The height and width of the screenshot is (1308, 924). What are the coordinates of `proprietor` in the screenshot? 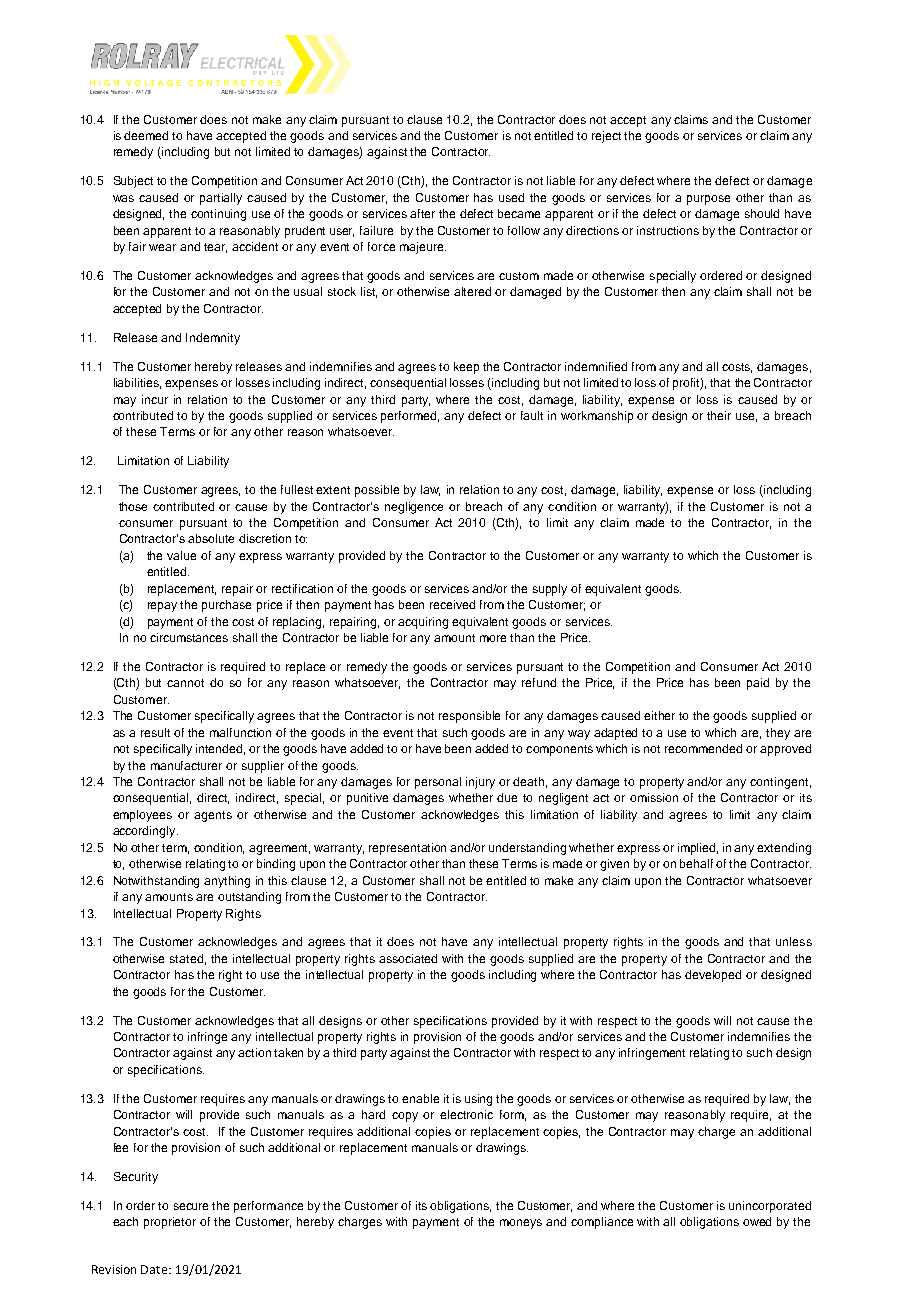 It's located at (170, 1223).
